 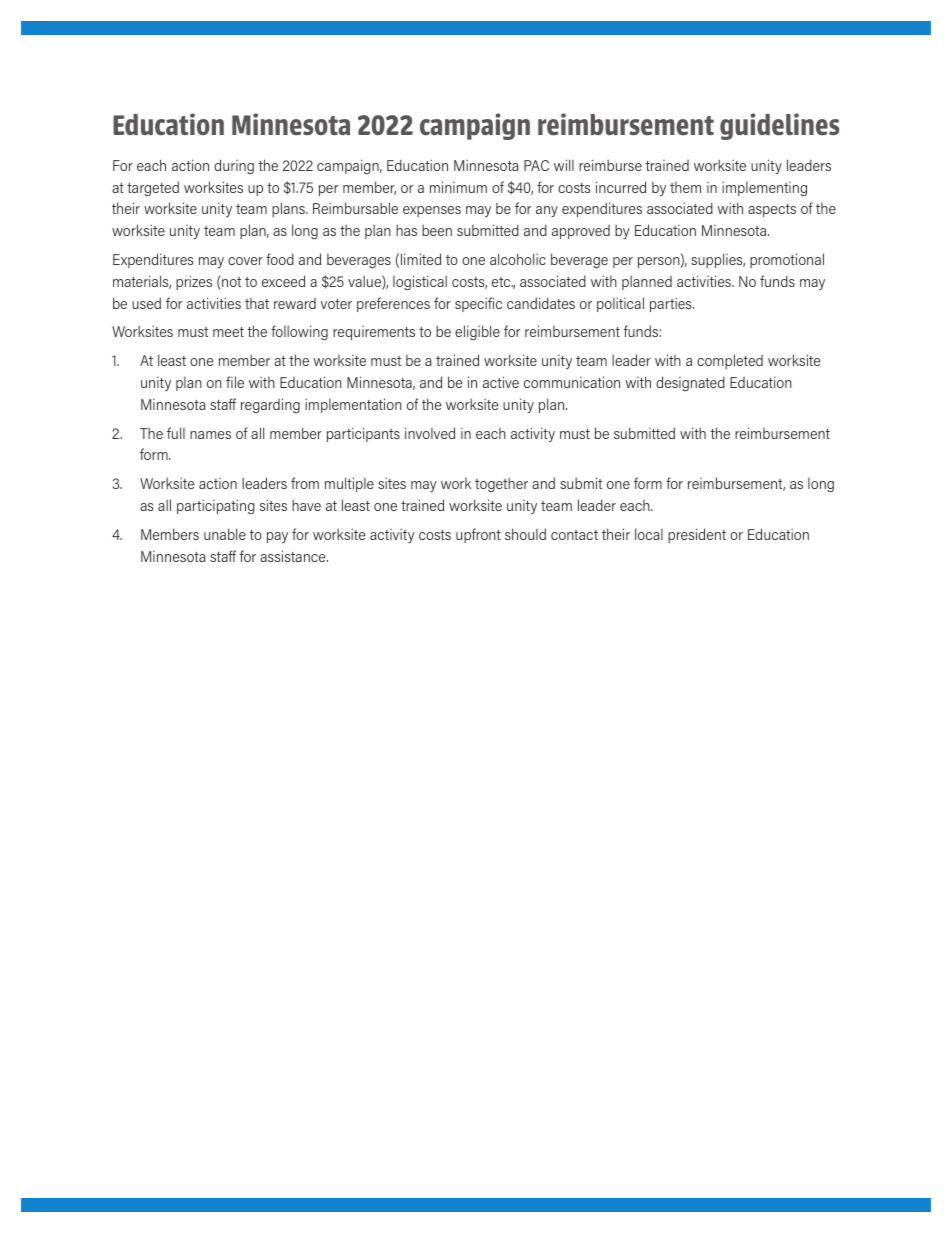 What do you see at coordinates (245, 261) in the page?
I see `cover` at bounding box center [245, 261].
